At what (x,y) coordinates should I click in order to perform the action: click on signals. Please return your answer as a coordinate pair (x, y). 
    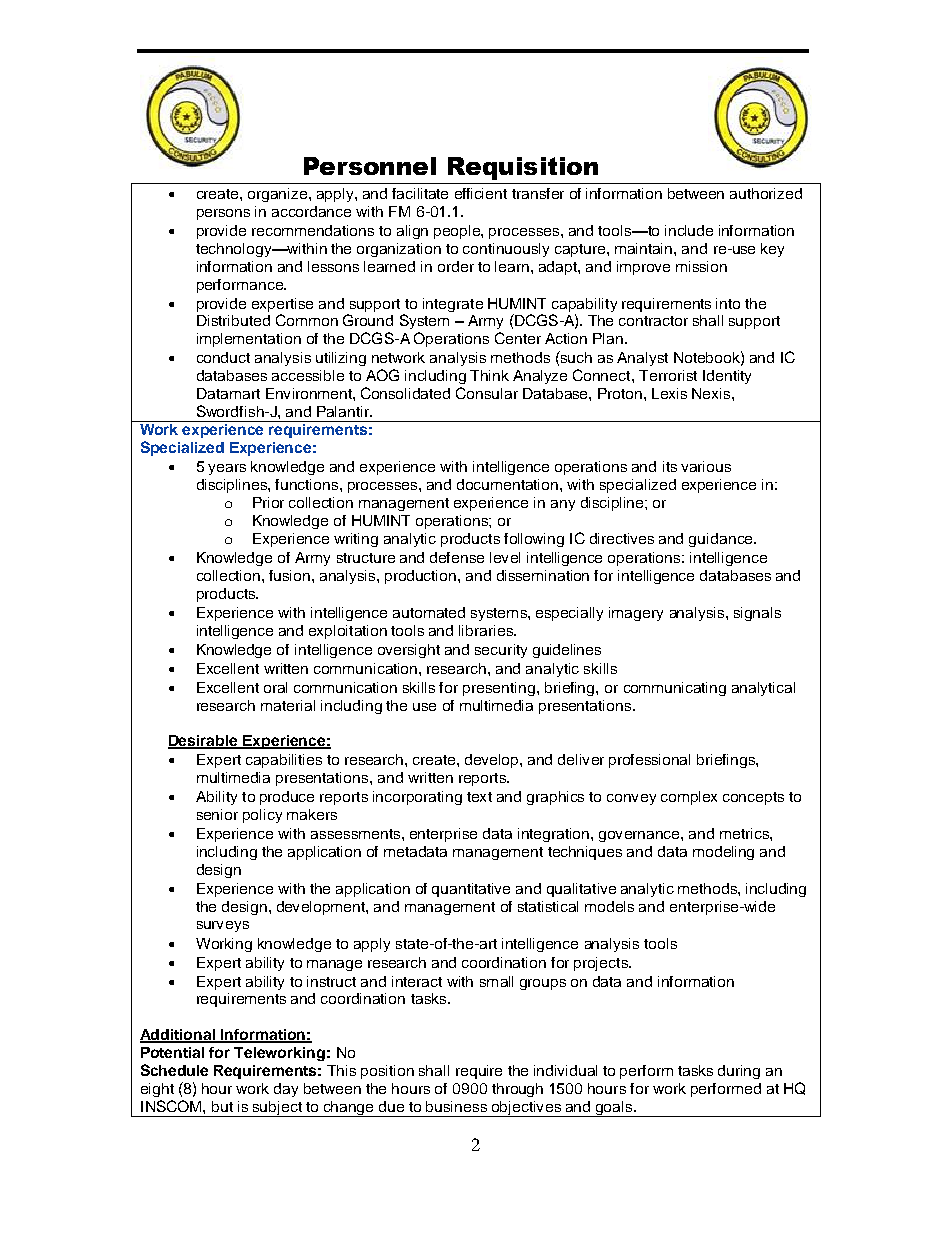
    Looking at the image, I should click on (757, 614).
